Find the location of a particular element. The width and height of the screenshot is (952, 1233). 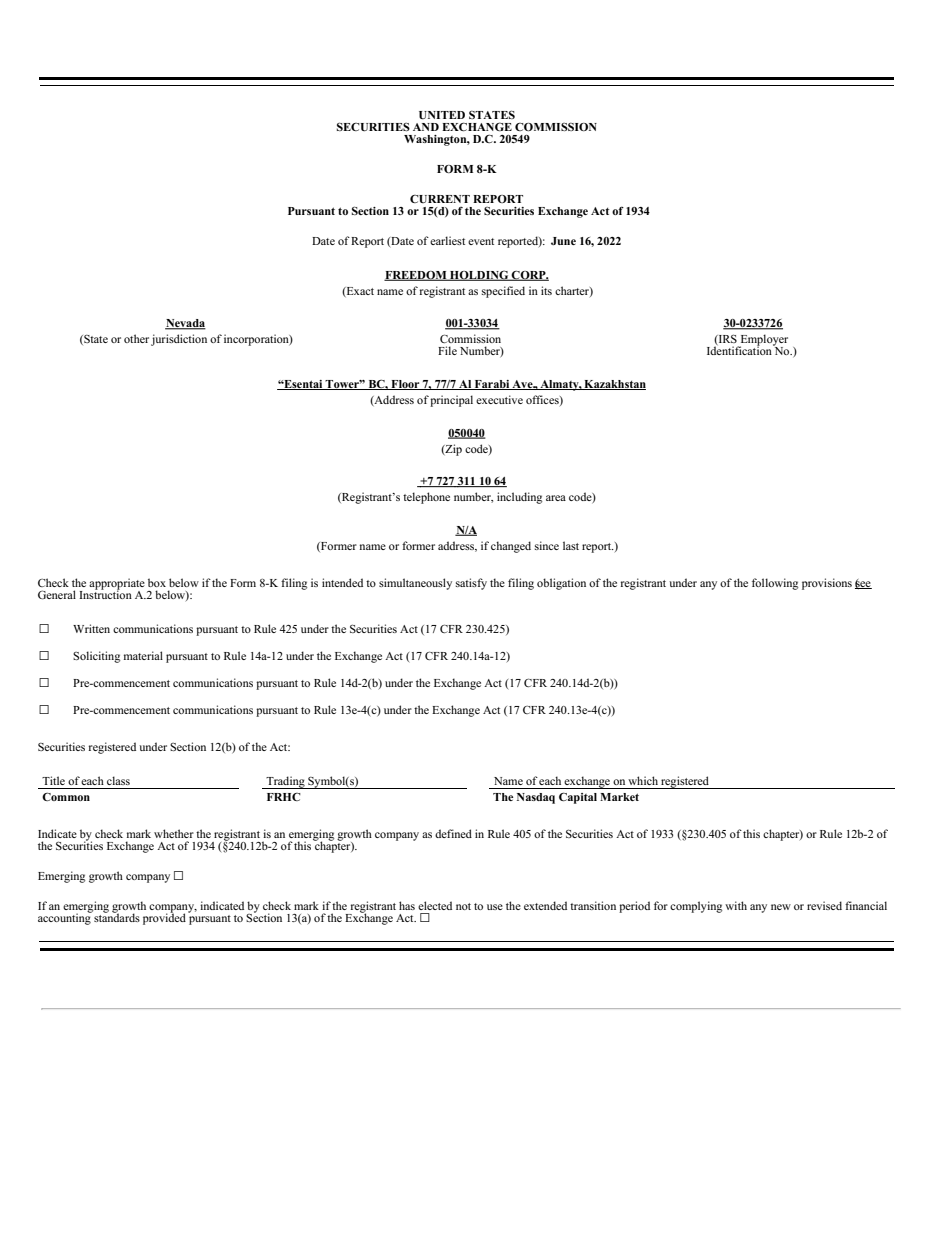

UNITED is located at coordinates (442, 115).
